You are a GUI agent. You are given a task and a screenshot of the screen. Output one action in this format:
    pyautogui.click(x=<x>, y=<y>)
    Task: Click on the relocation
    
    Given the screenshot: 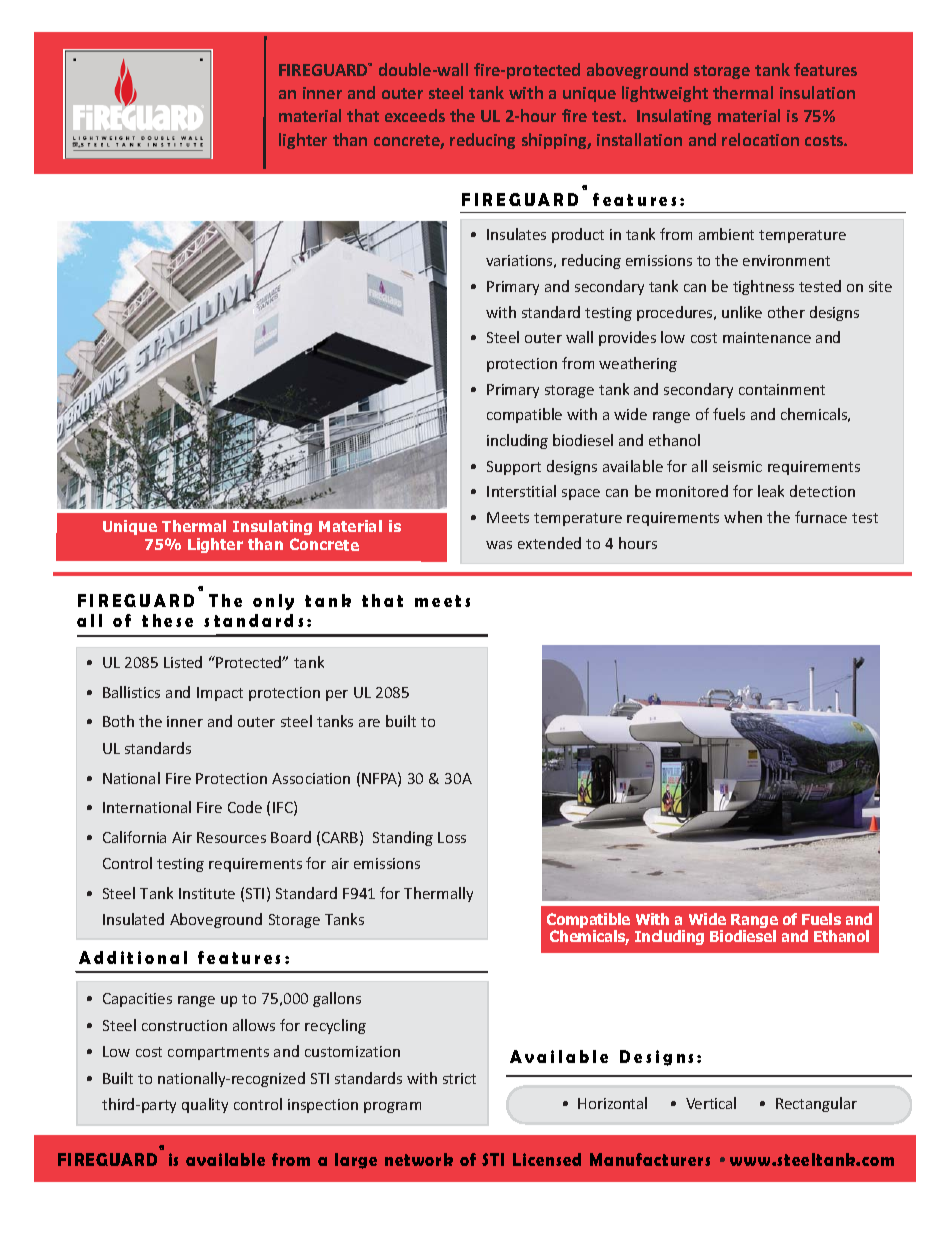 What is the action you would take?
    pyautogui.click(x=760, y=139)
